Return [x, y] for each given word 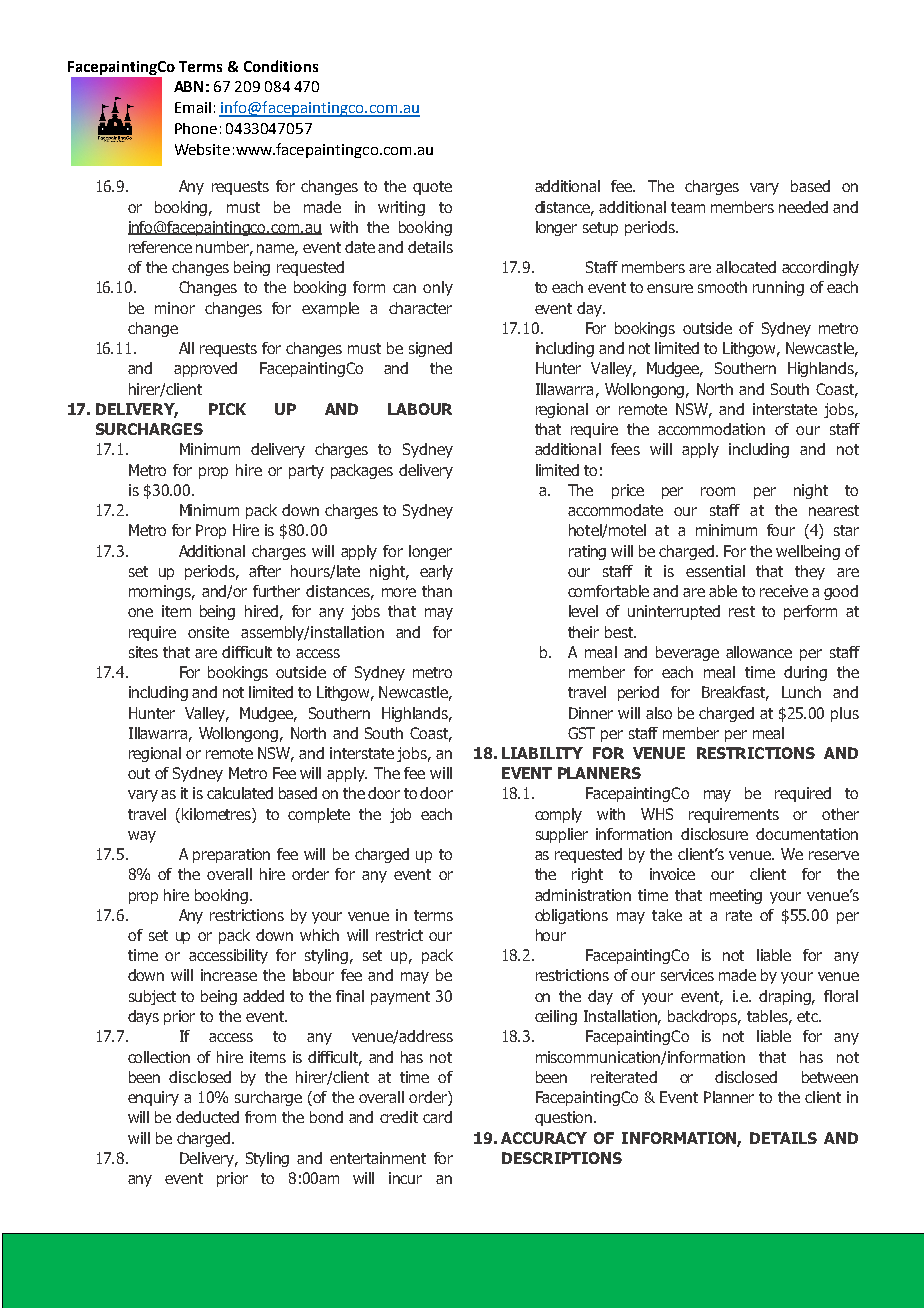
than [437, 591]
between [830, 1077]
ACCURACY [544, 1138]
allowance [759, 652]
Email [193, 107]
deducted [207, 1117]
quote [432, 188]
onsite [208, 632]
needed [803, 207]
